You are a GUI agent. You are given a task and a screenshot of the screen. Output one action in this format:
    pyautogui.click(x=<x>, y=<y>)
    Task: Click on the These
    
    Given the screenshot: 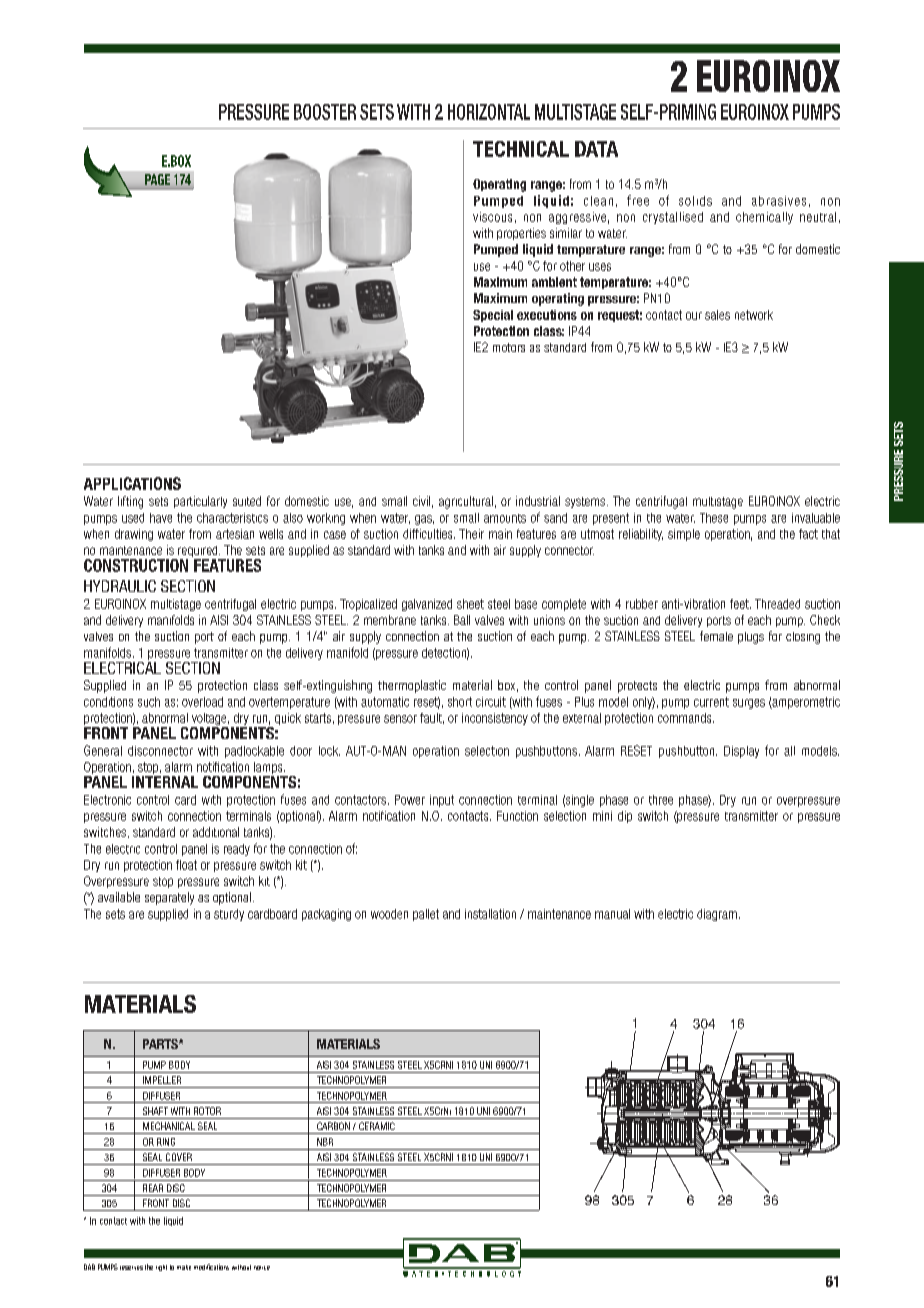 What is the action you would take?
    pyautogui.click(x=714, y=518)
